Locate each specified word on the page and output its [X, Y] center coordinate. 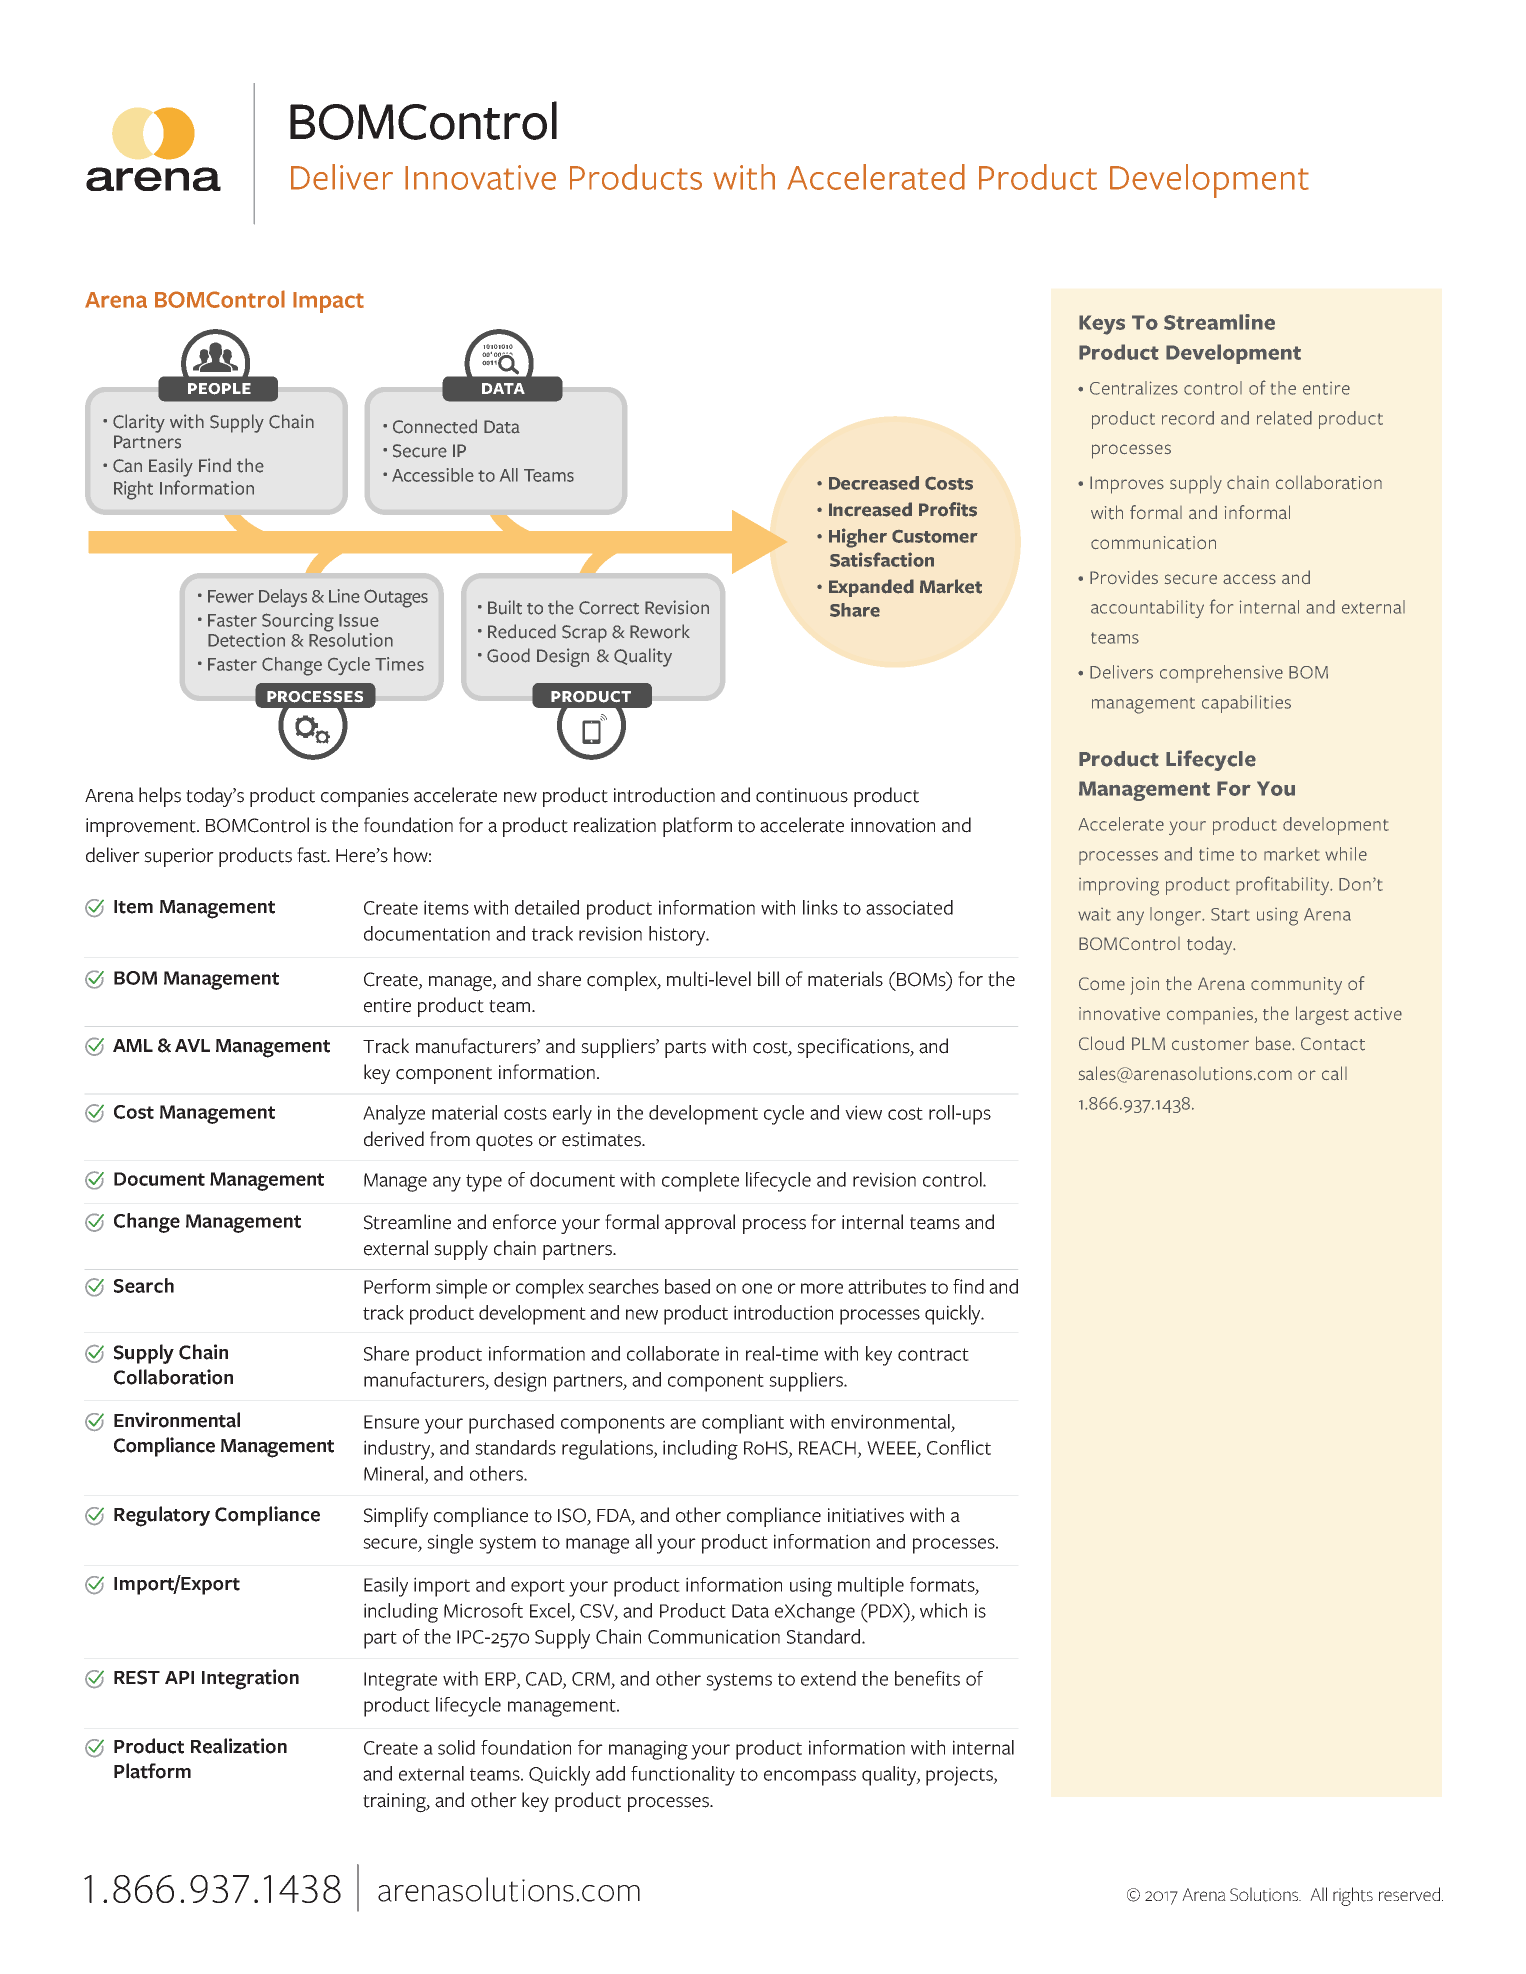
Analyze [394, 1115]
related [1284, 418]
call [1334, 1073]
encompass [810, 1778]
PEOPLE [219, 389]
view [863, 1112]
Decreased [874, 483]
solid [456, 1747]
